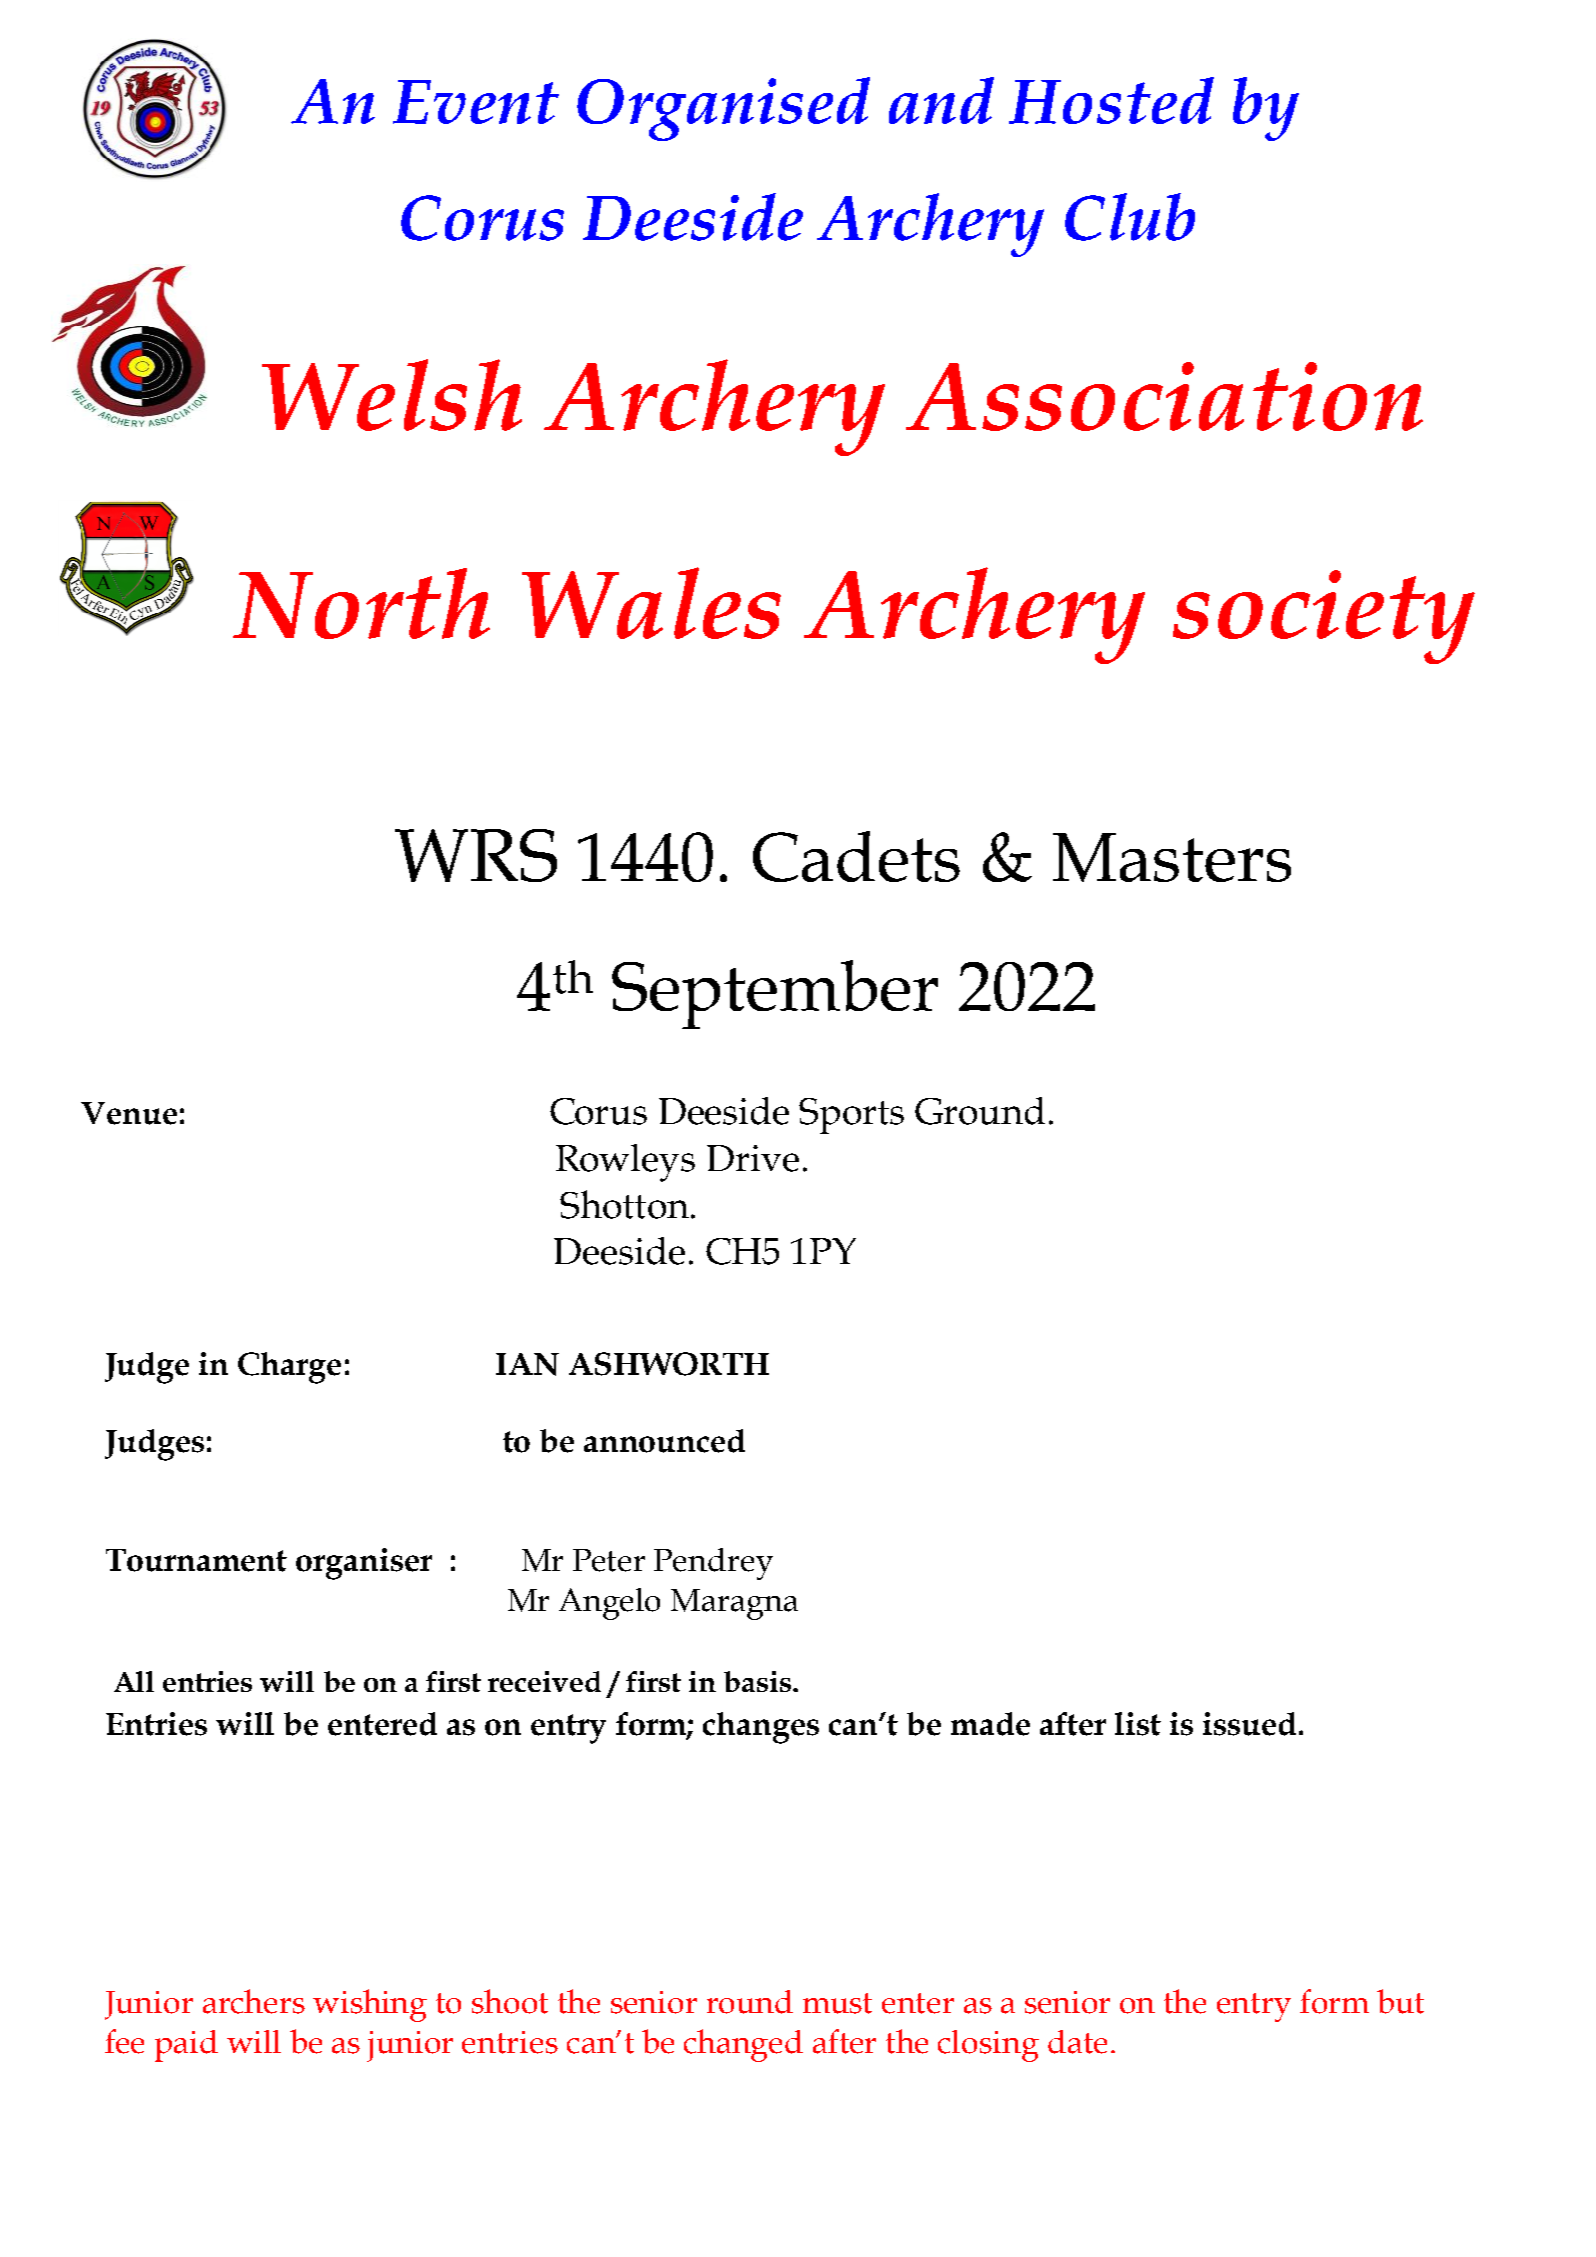  What do you see at coordinates (1172, 857) in the screenshot?
I see `Masters` at bounding box center [1172, 857].
